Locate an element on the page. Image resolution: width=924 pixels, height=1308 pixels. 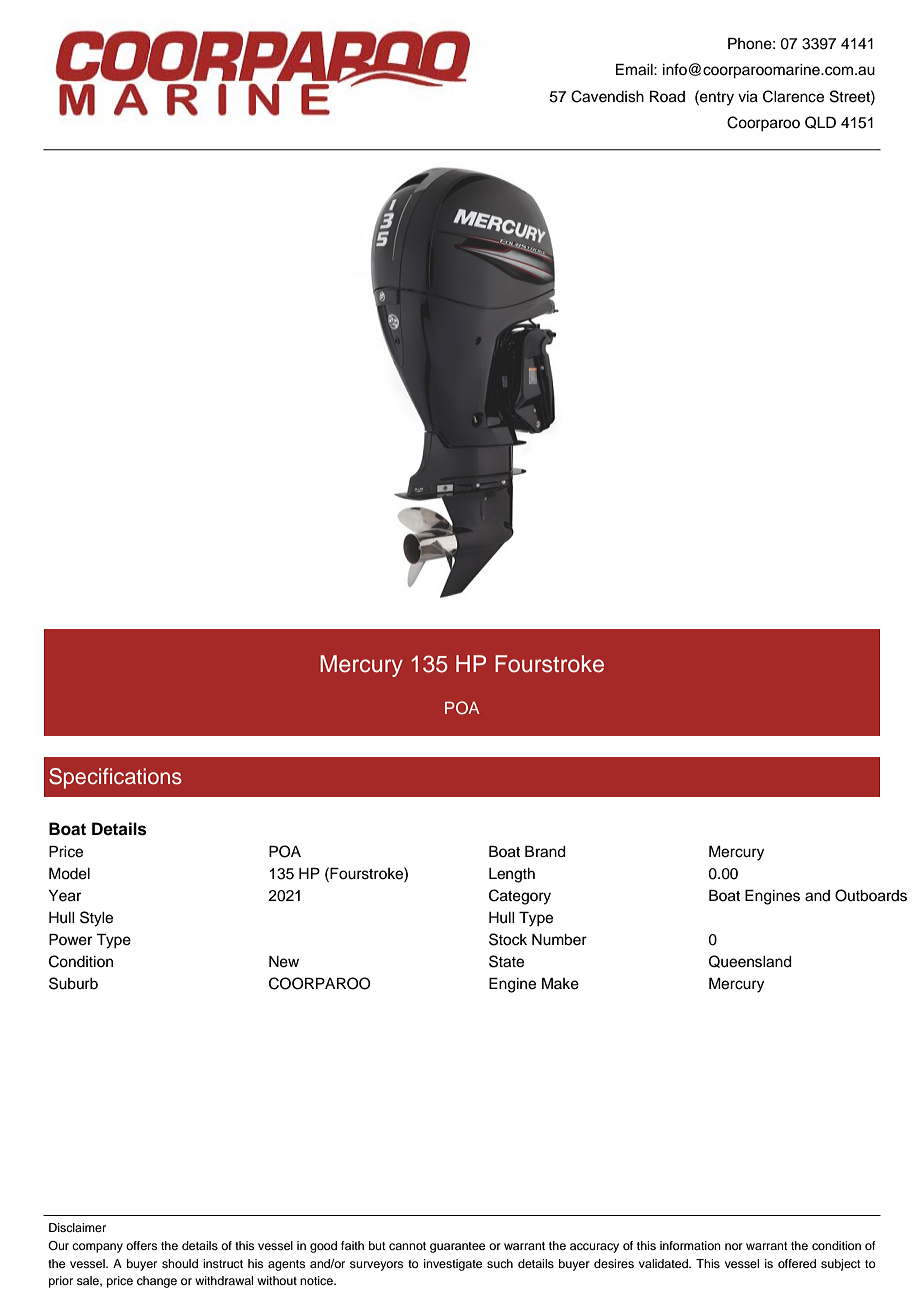
Specifications is located at coordinates (115, 778).
